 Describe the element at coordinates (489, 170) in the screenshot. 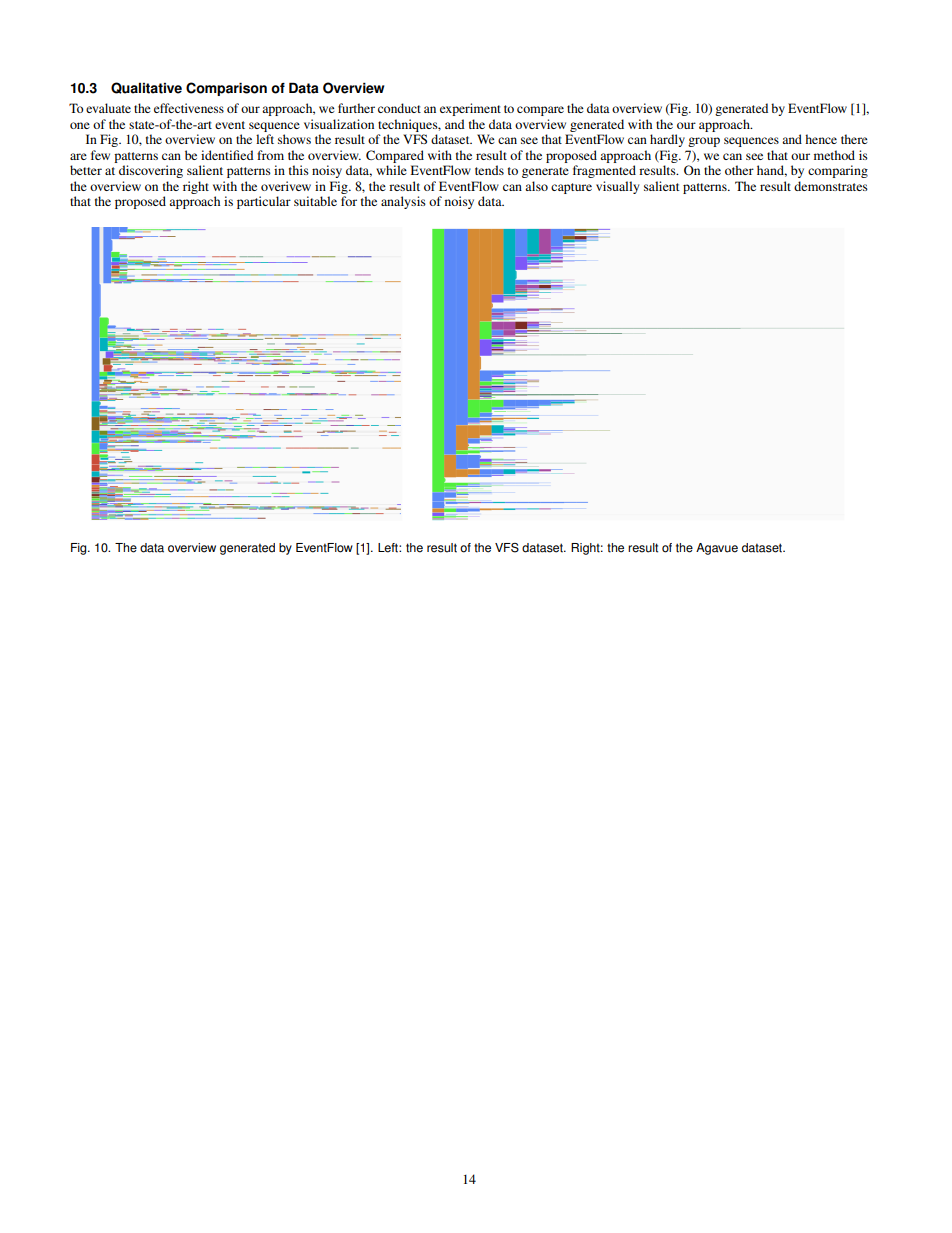

I see `tends` at that location.
